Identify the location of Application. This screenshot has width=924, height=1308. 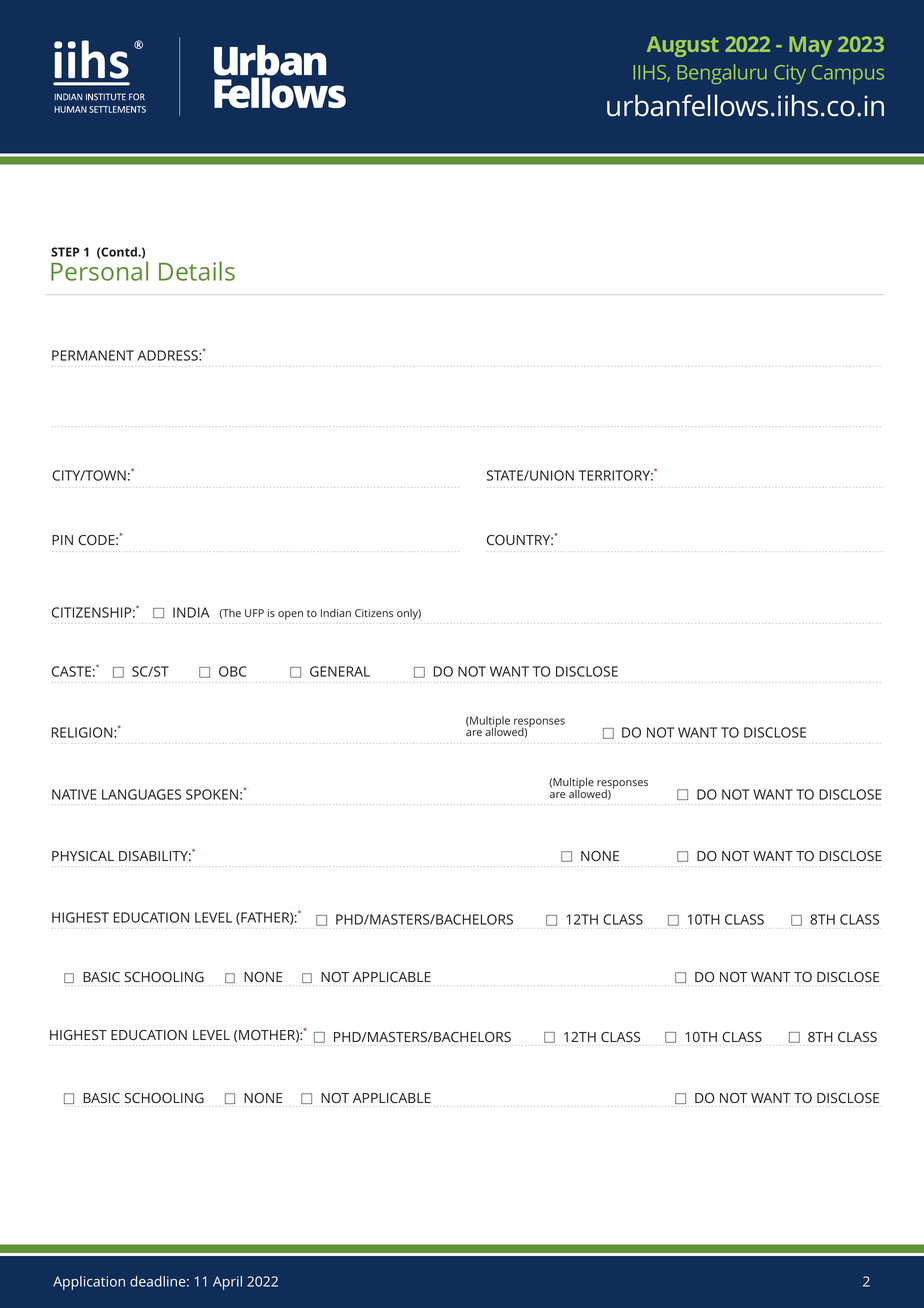
(89, 1283).
